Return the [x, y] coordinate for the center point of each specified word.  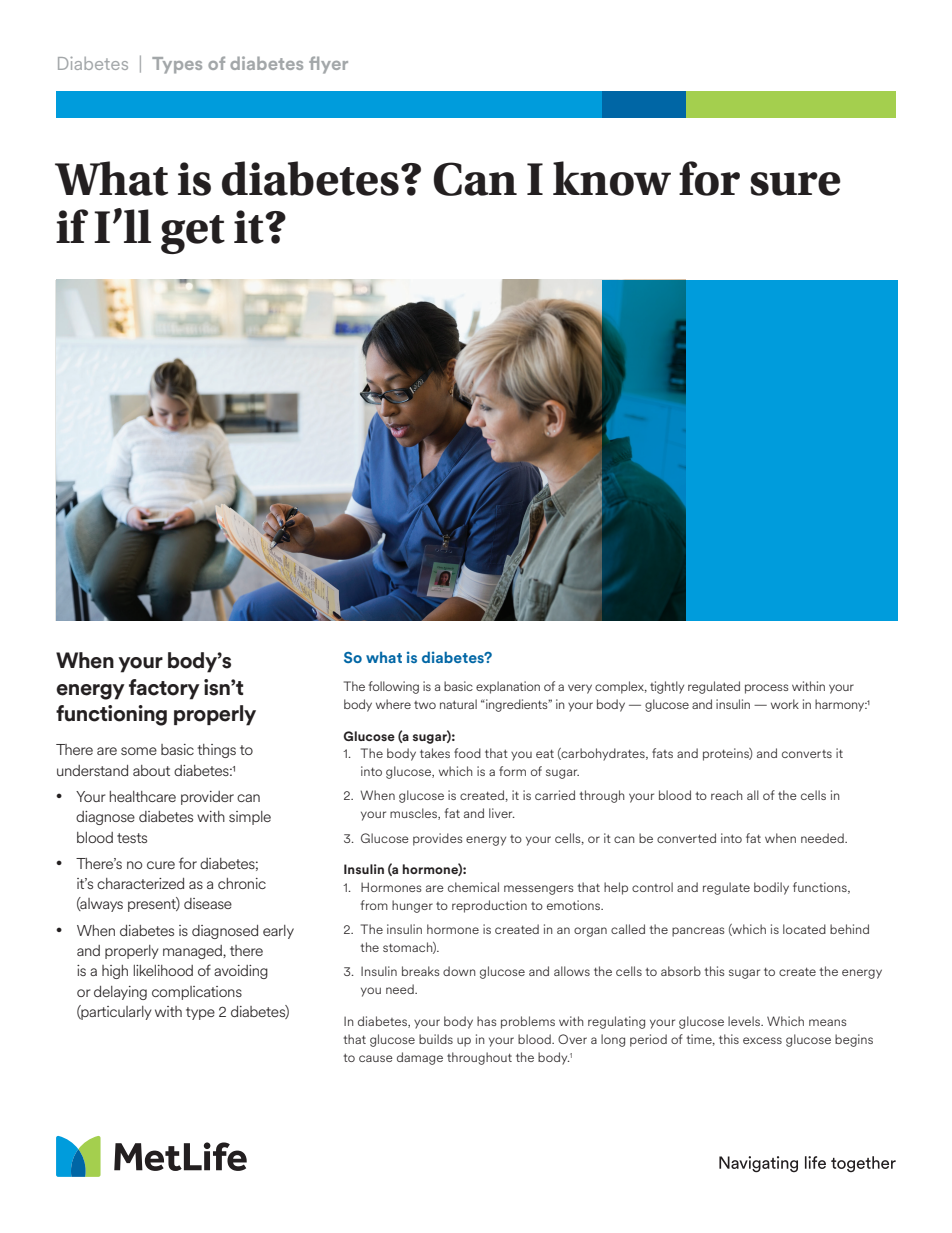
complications [197, 993]
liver [502, 813]
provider [207, 798]
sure [795, 184]
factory [164, 689]
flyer [328, 65]
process [767, 689]
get [193, 234]
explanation [508, 687]
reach [727, 795]
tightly [667, 687]
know [612, 178]
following [394, 687]
